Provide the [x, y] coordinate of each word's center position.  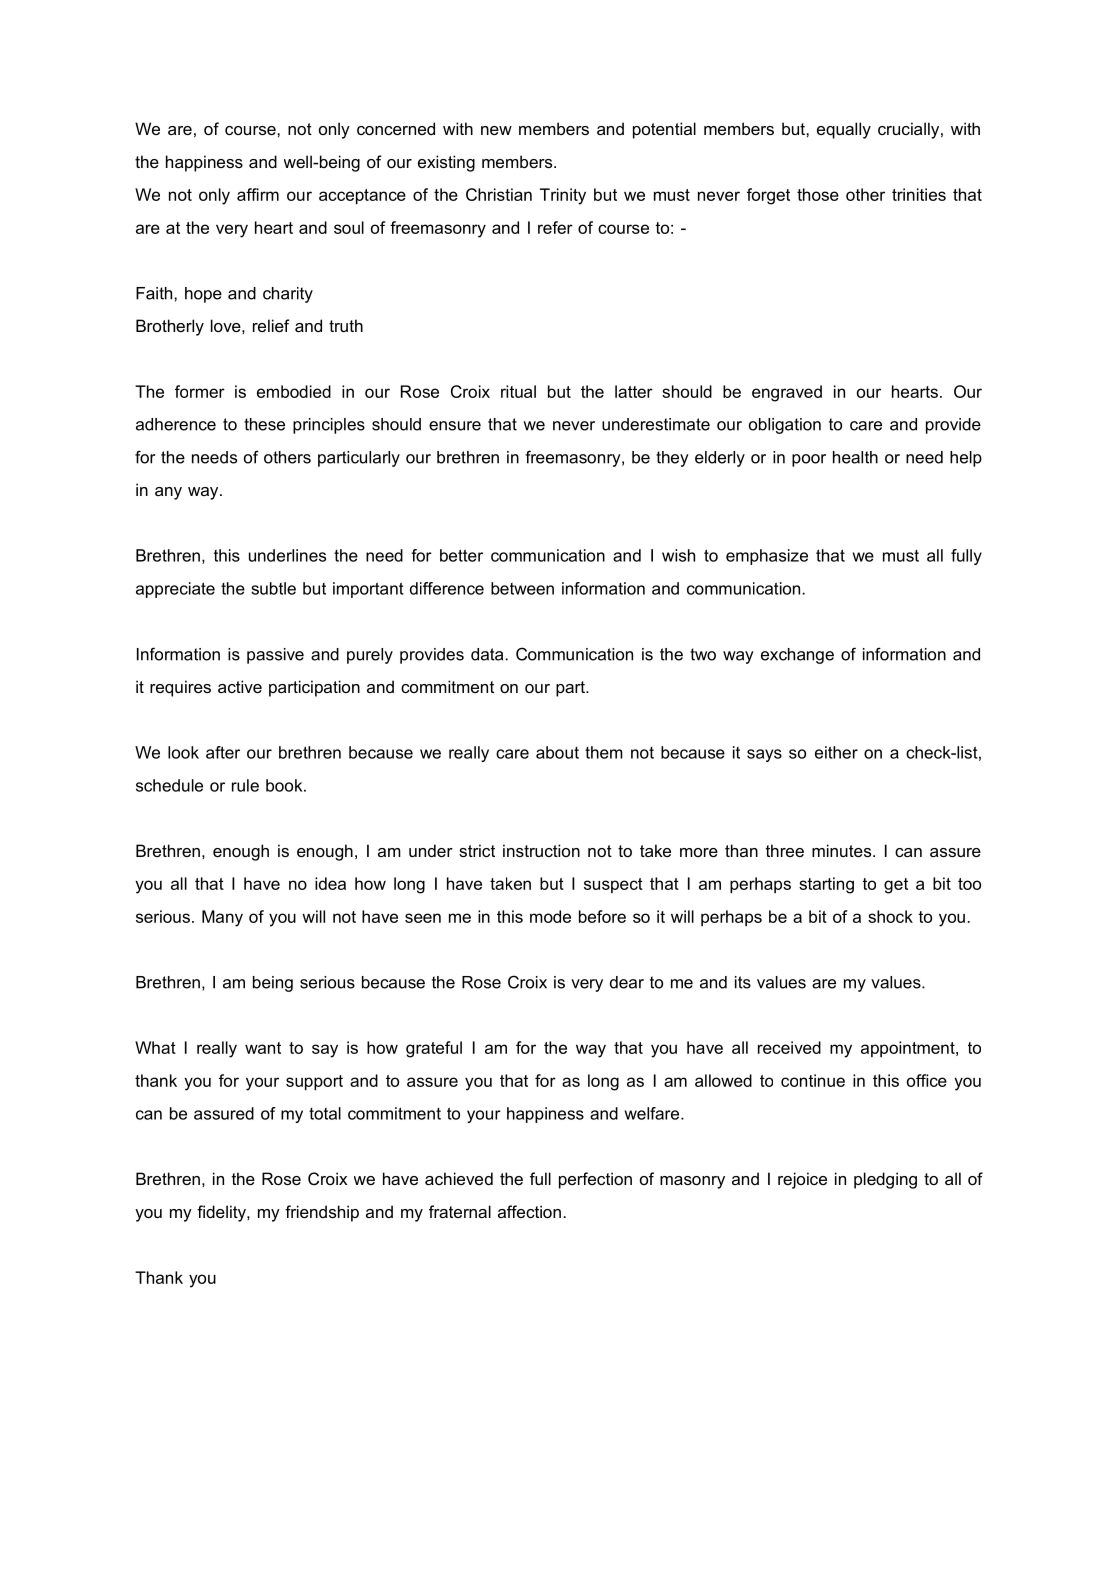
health [855, 457]
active [240, 686]
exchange [797, 656]
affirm [258, 194]
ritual [518, 391]
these [264, 424]
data [487, 654]
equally [844, 130]
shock [890, 916]
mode [550, 916]
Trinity [563, 196]
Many [222, 918]
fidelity [222, 1213]
